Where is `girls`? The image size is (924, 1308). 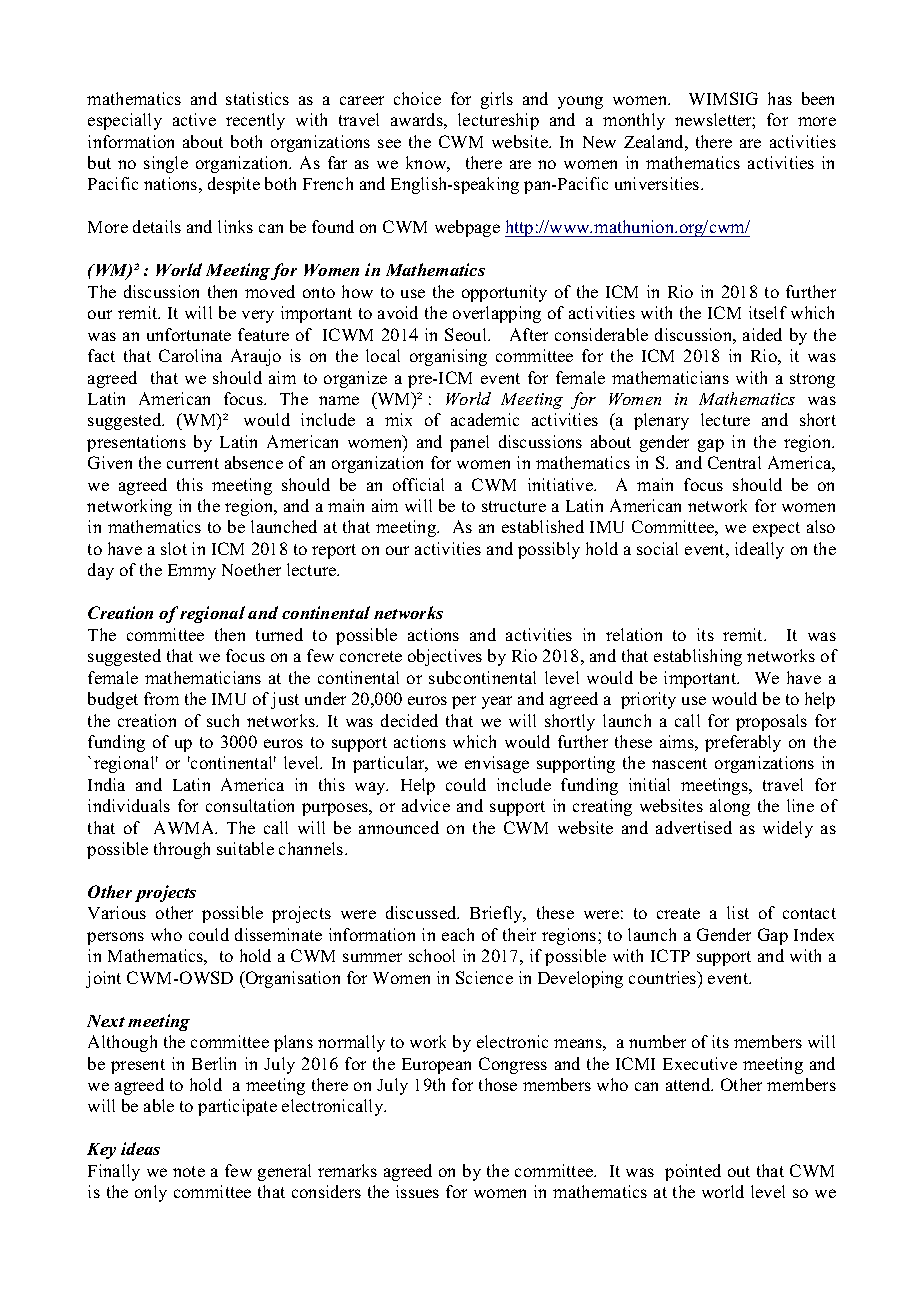 girls is located at coordinates (497, 100).
